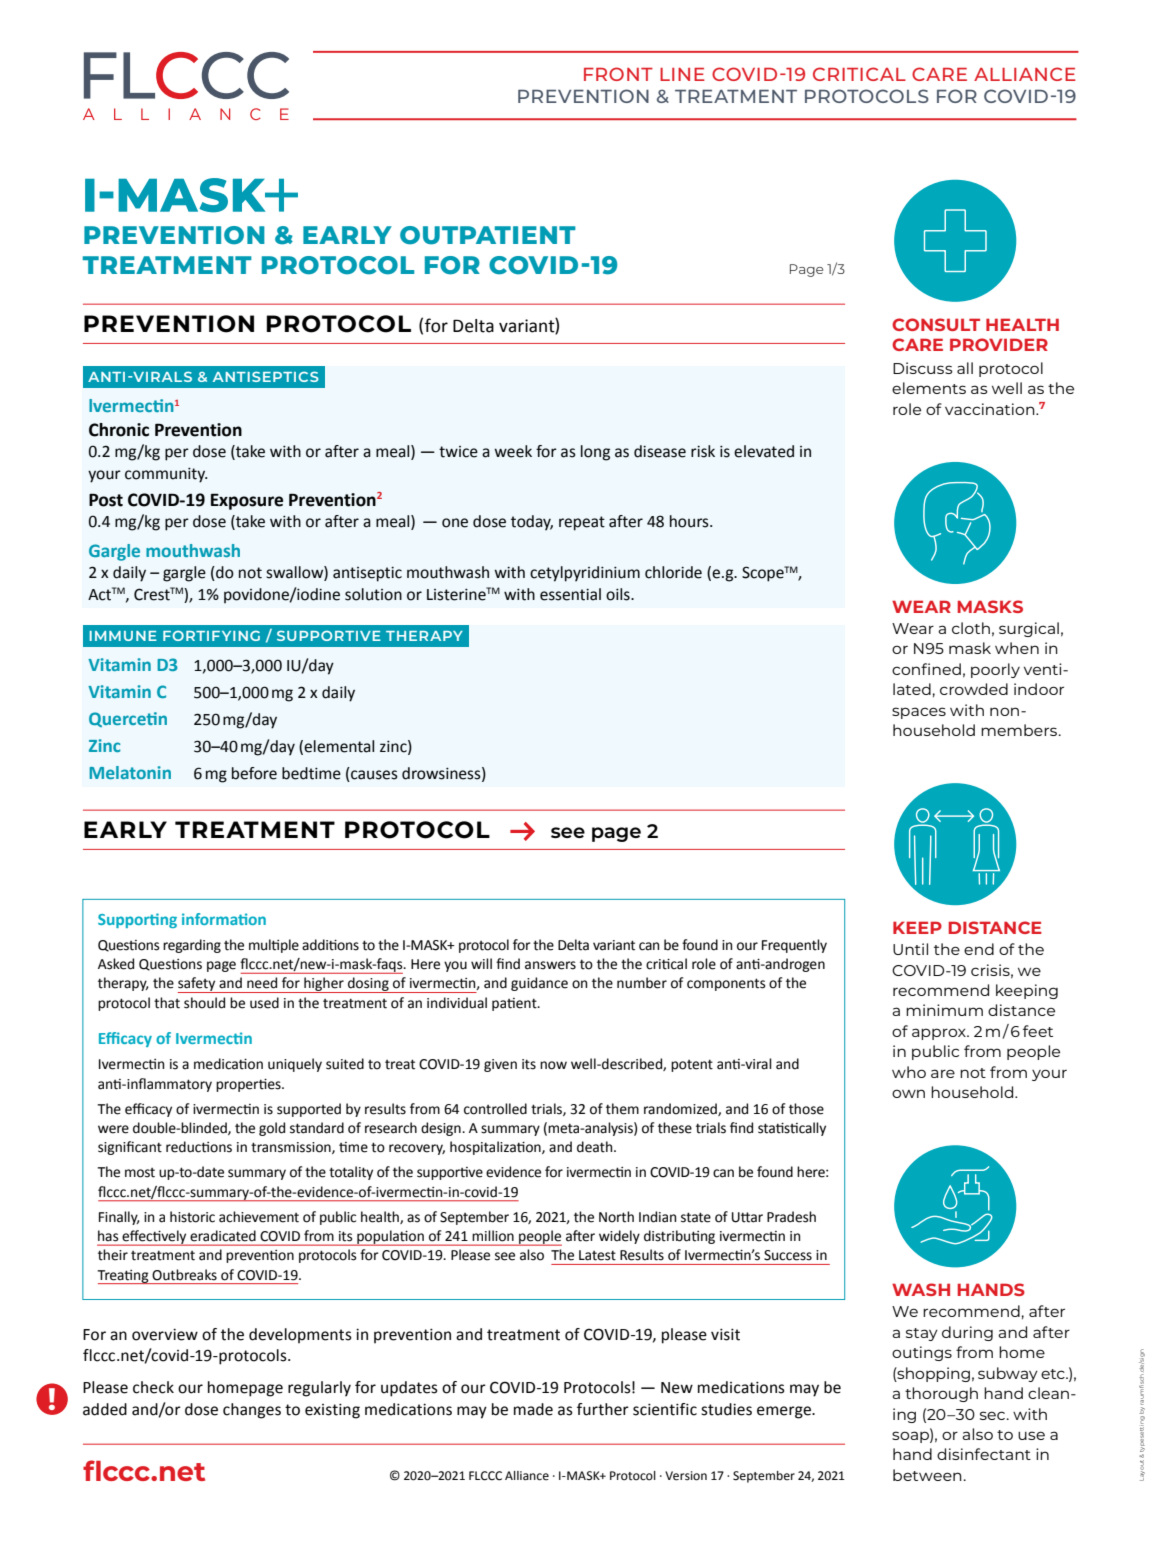 The width and height of the screenshot is (1160, 1541). I want to click on causes, so click(373, 776).
